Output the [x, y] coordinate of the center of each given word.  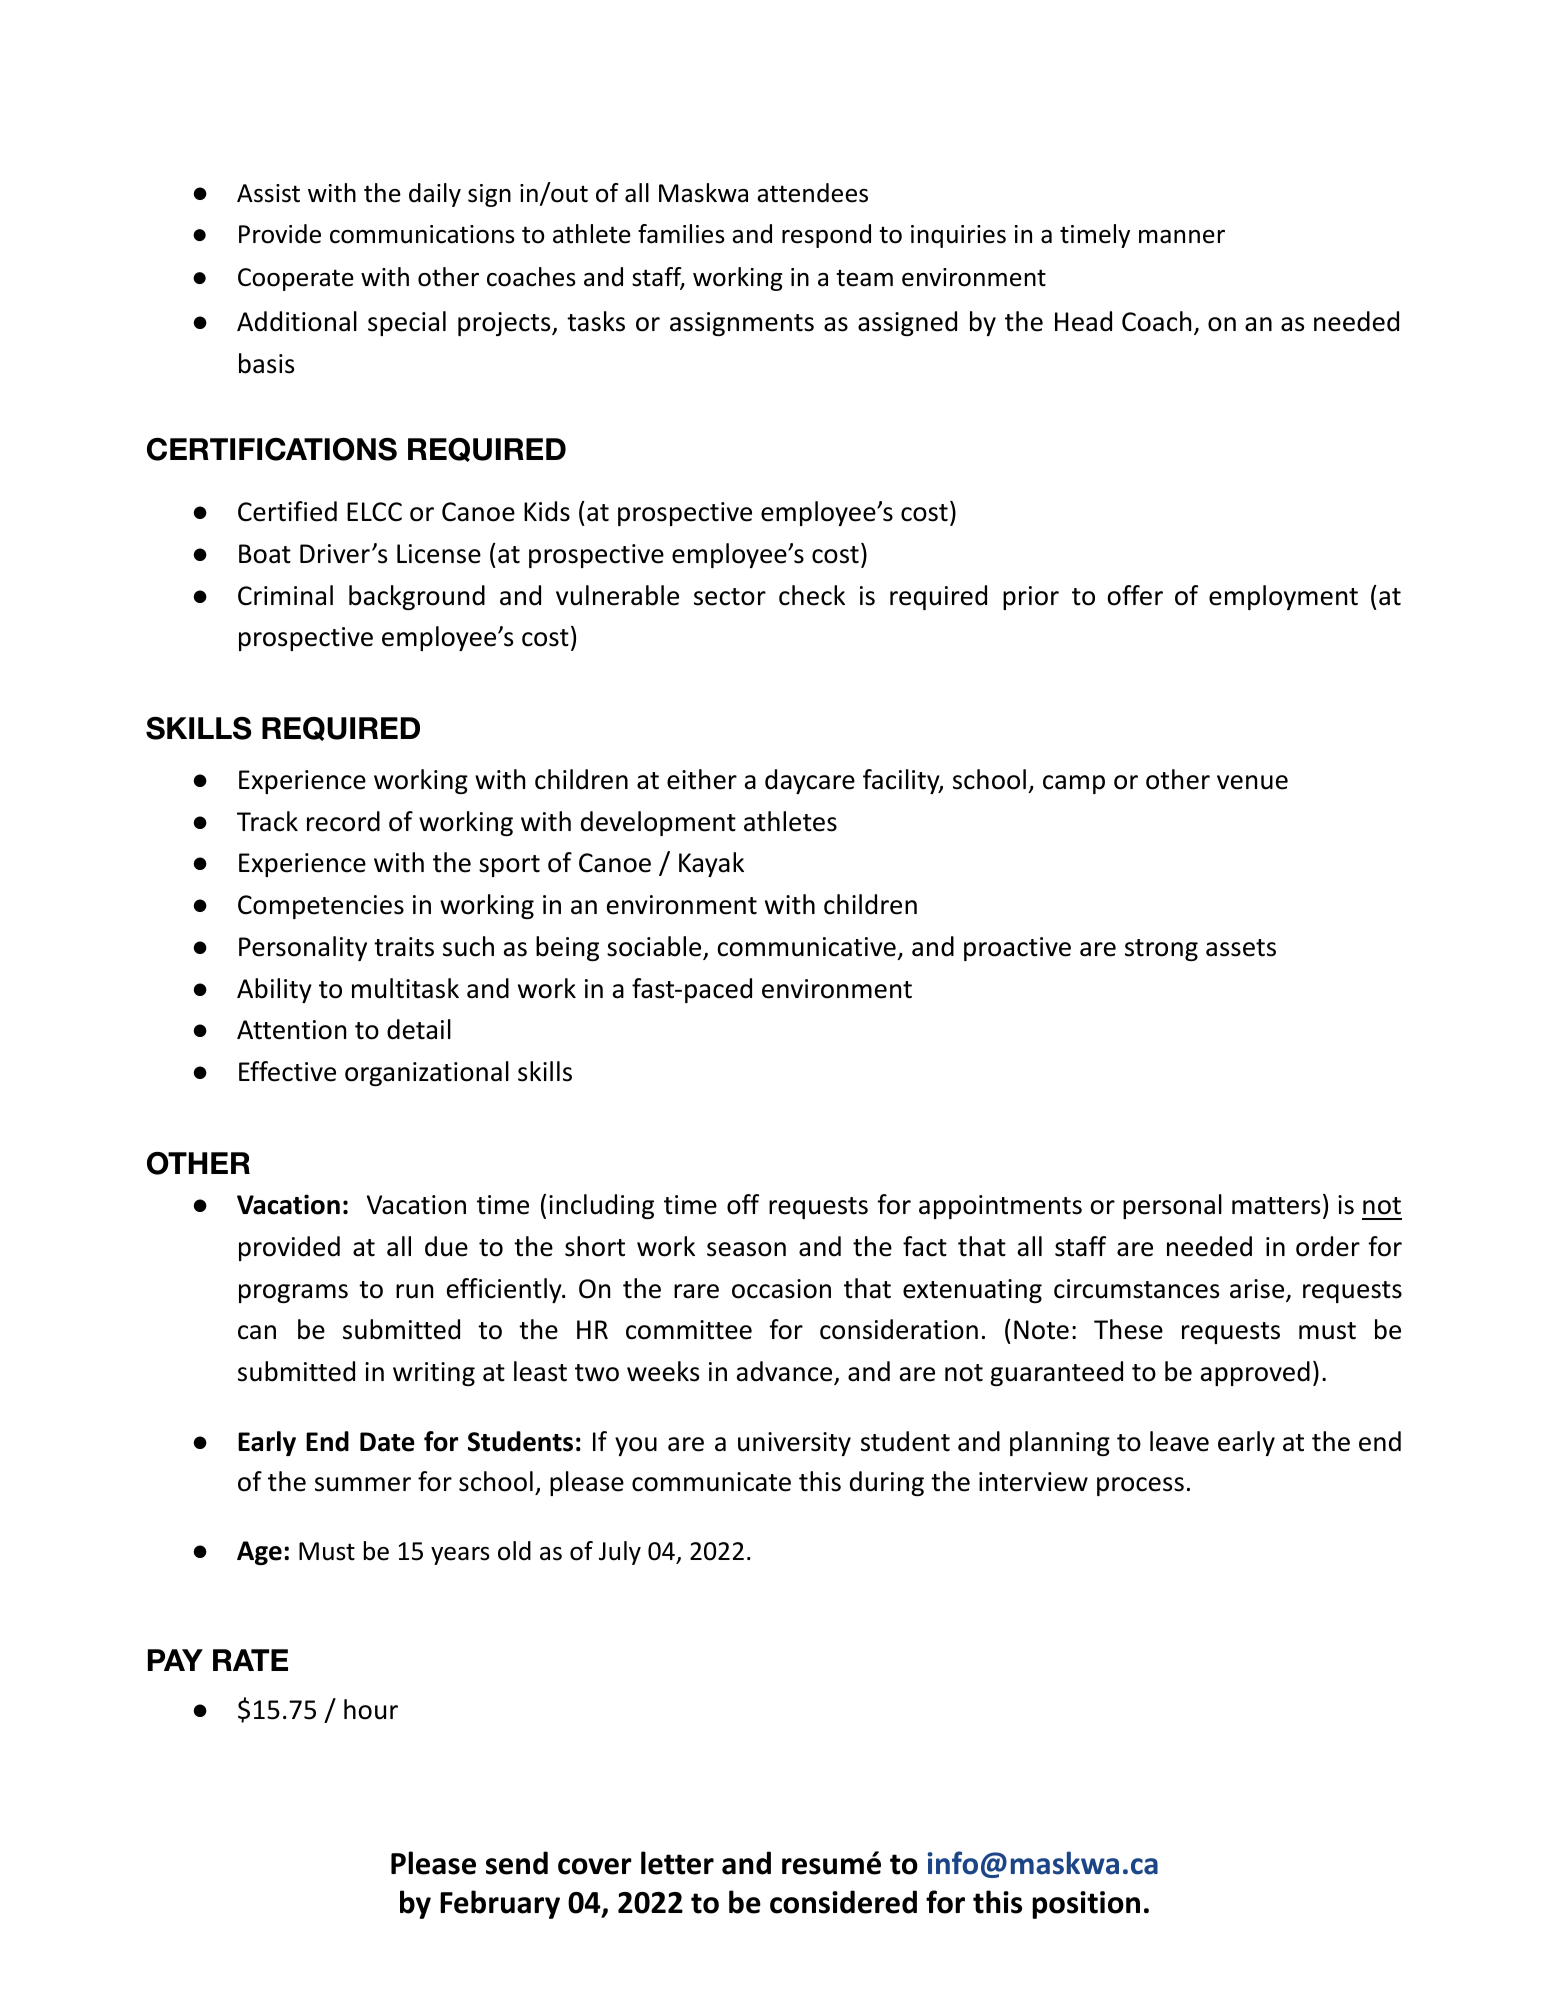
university [794, 1444]
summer [363, 1484]
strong [1161, 950]
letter [677, 1863]
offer [1135, 595]
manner [1182, 237]
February [500, 1904]
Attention [291, 1030]
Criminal [285, 595]
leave [1179, 1441]
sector [730, 597]
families [681, 234]
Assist [268, 193]
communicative [806, 947]
